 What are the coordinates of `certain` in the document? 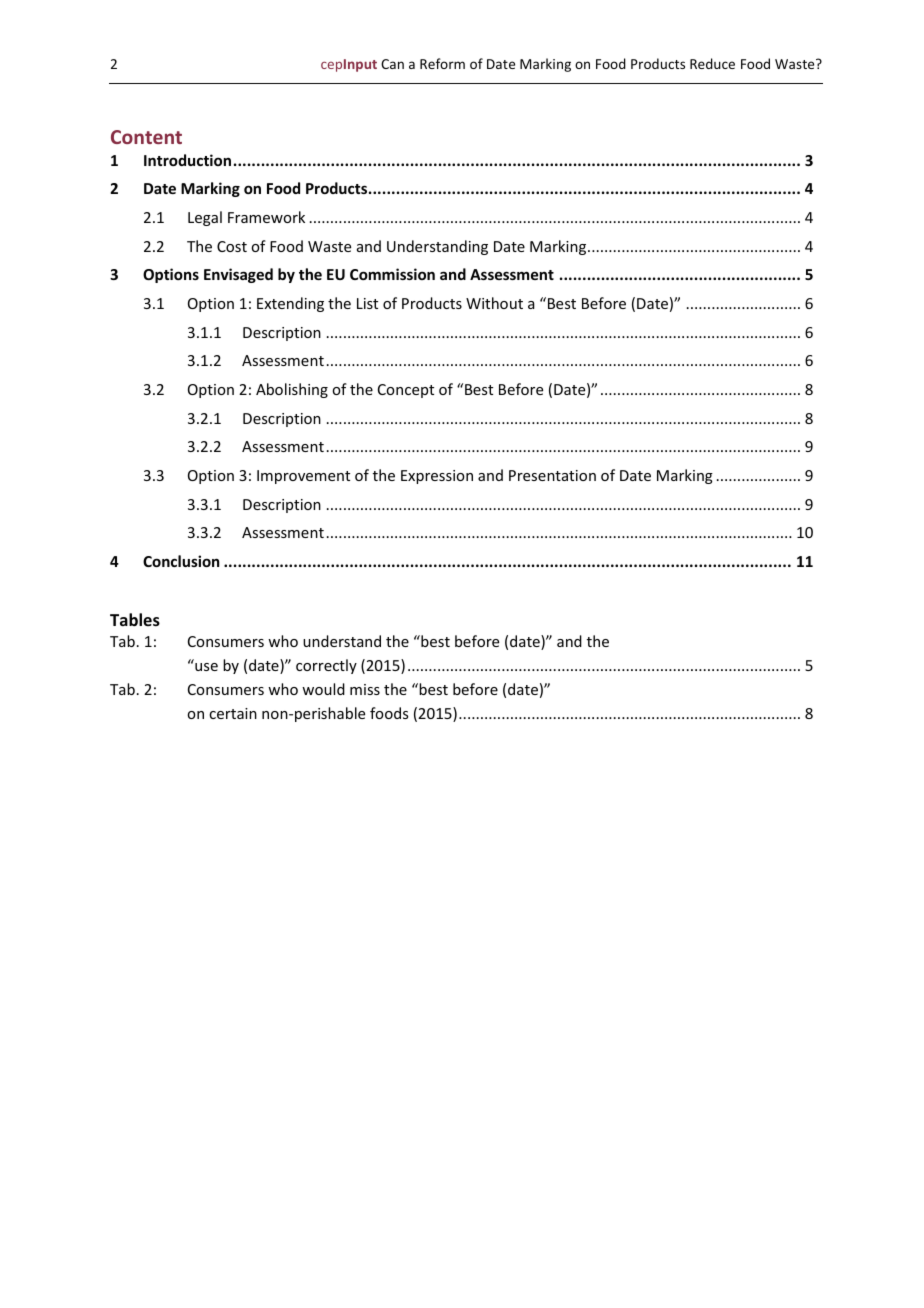 It's located at (233, 713).
